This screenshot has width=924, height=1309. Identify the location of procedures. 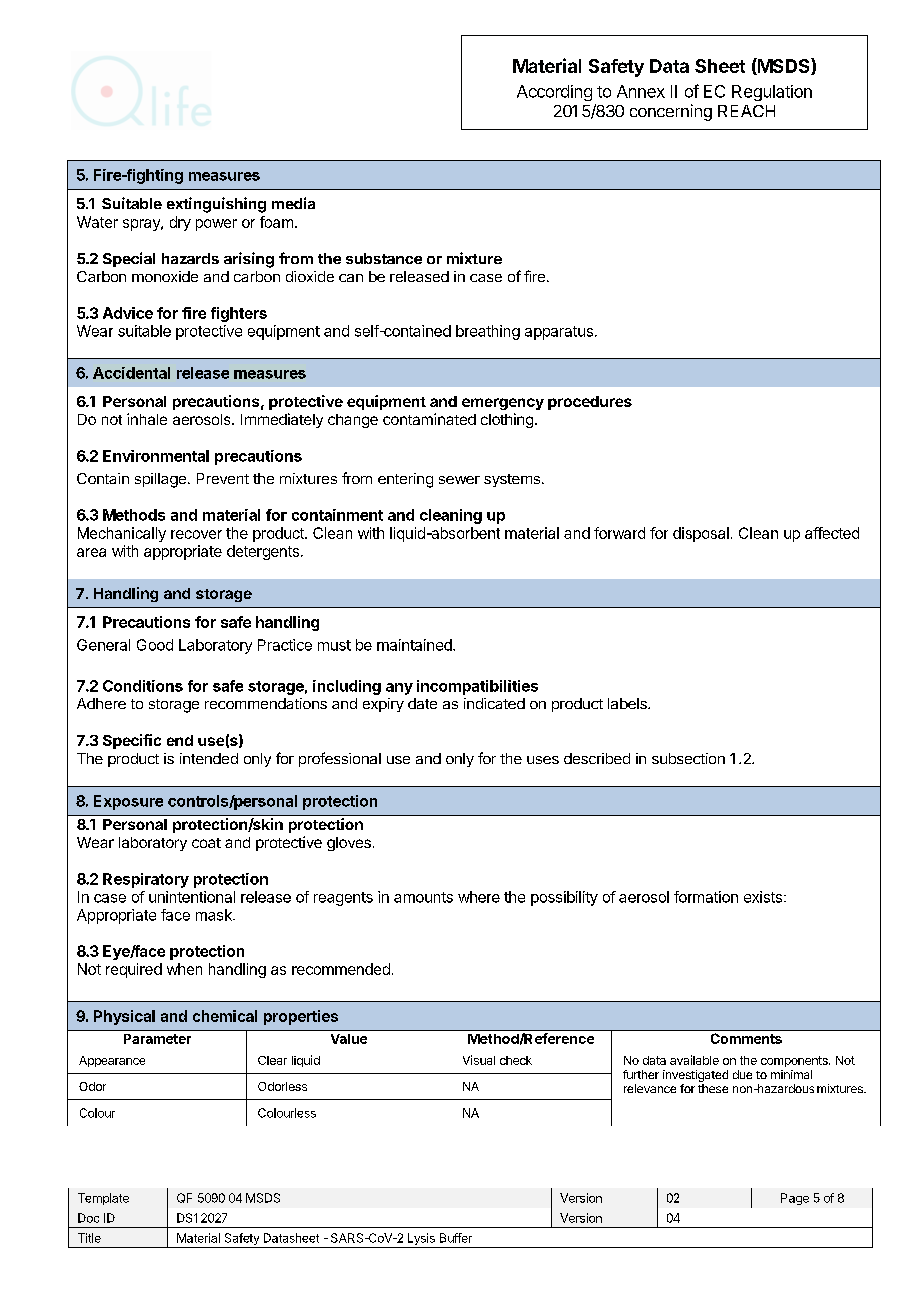
(590, 403).
